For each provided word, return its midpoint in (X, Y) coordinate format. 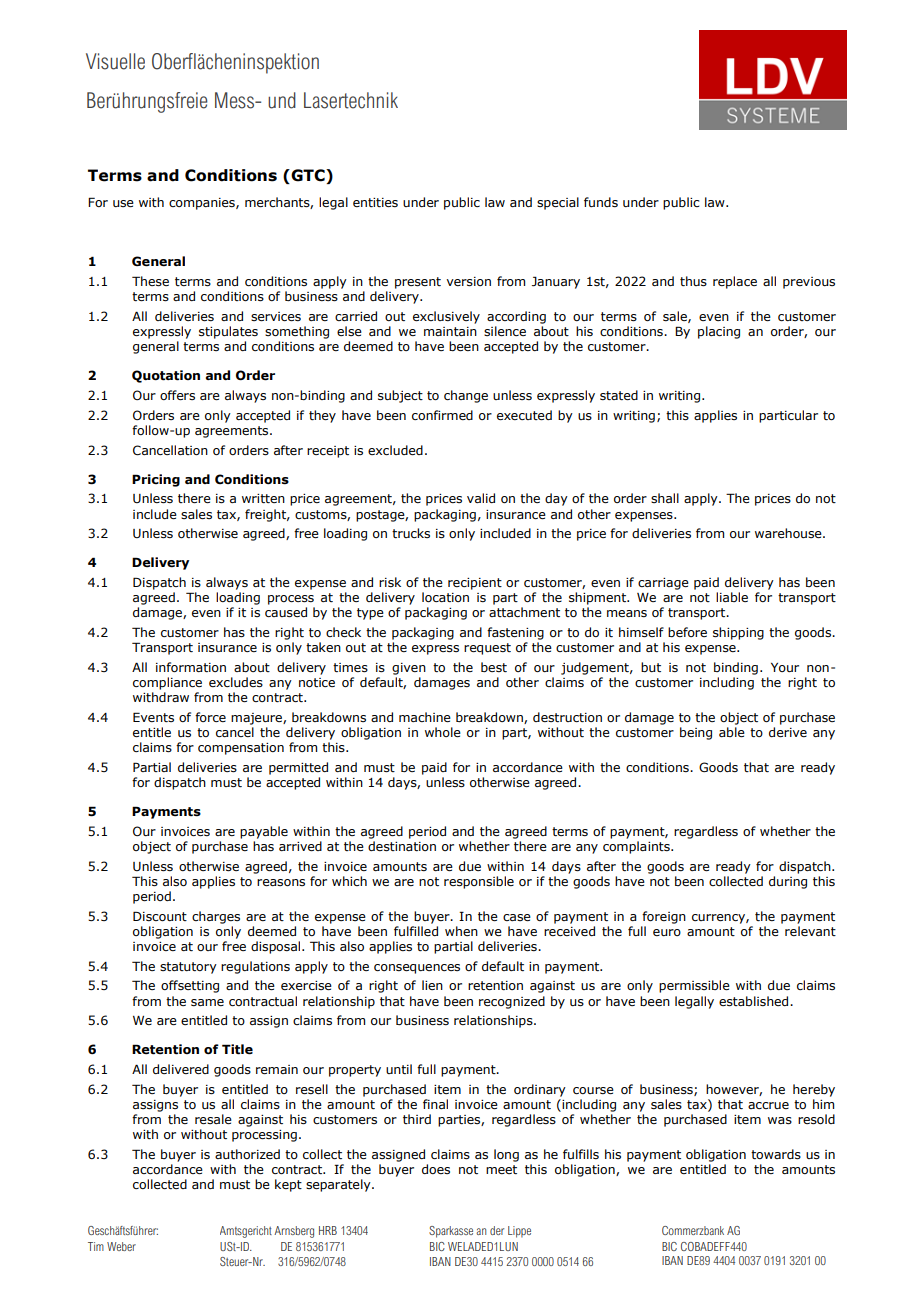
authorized (247, 1154)
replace (735, 282)
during (788, 882)
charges (216, 917)
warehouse (789, 533)
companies (203, 204)
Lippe (519, 1232)
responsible (479, 882)
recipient (475, 584)
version (468, 282)
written (263, 498)
